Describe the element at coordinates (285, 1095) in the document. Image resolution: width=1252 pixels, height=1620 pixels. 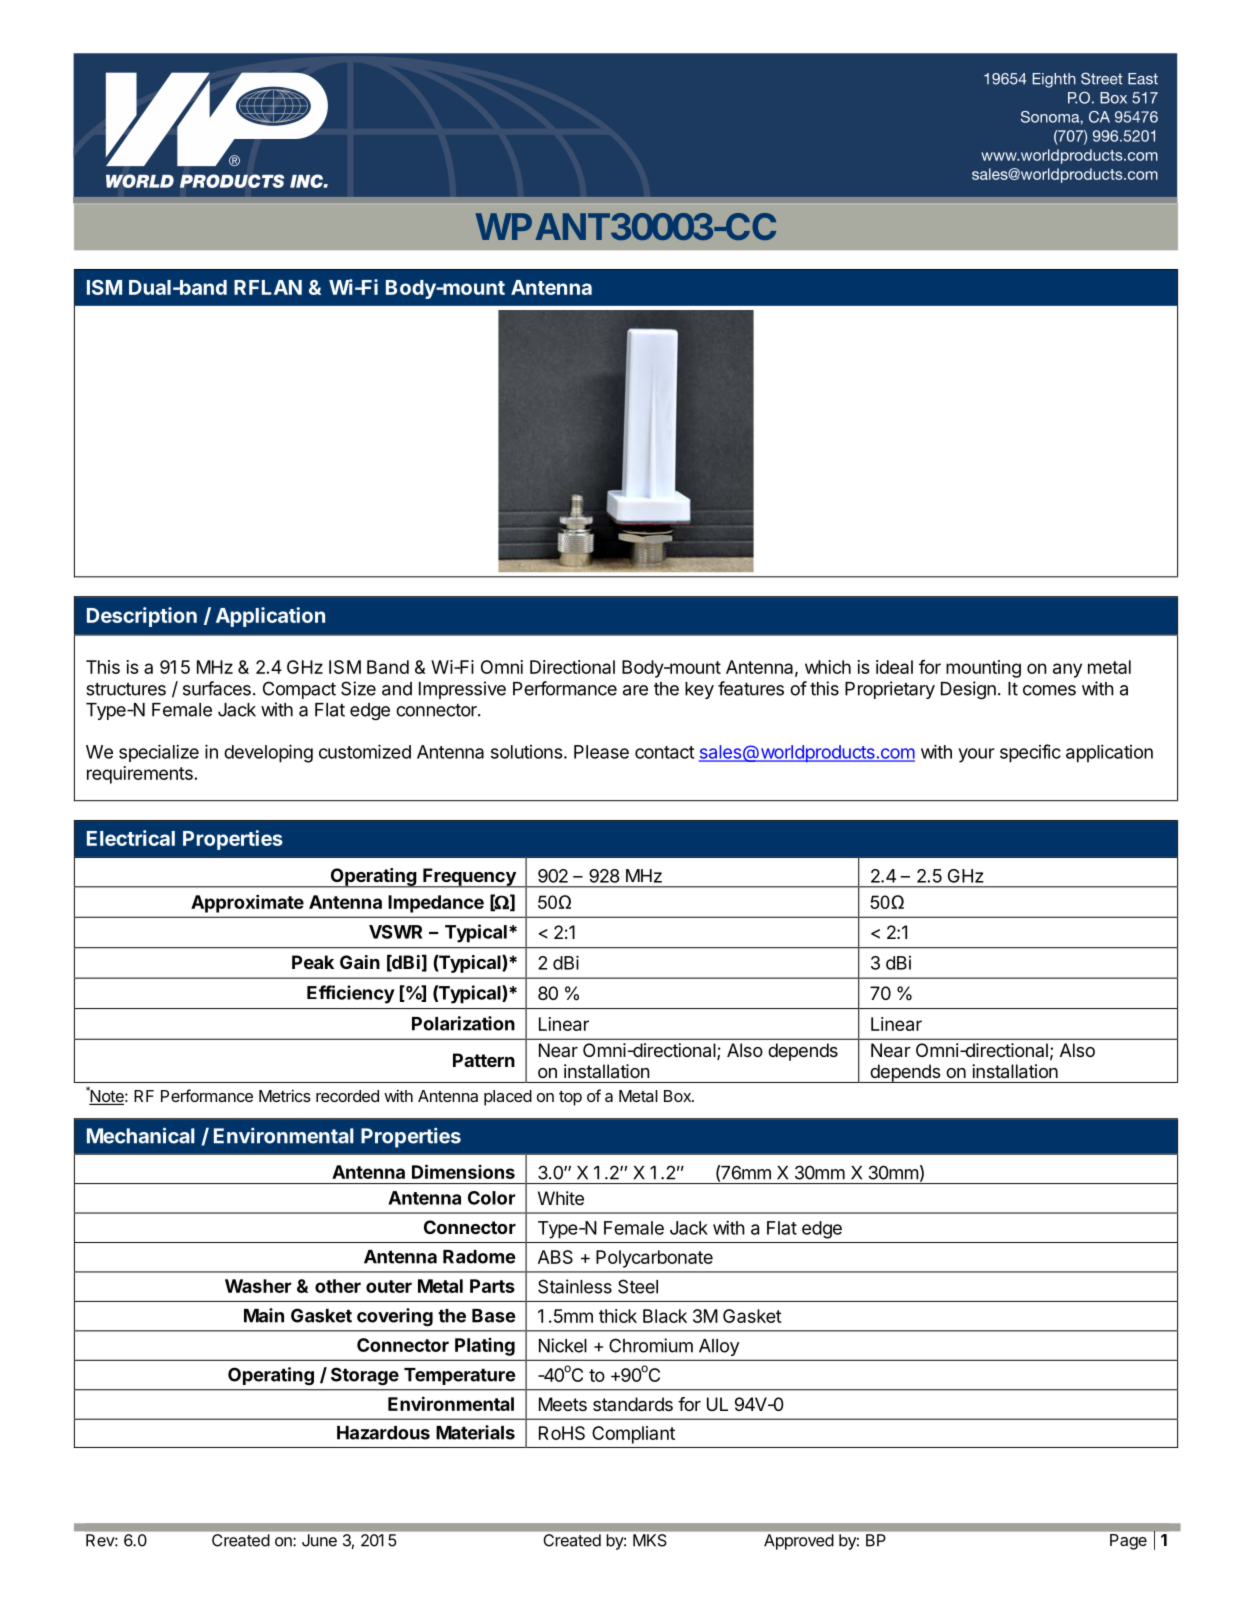
I see `Metrics` at that location.
